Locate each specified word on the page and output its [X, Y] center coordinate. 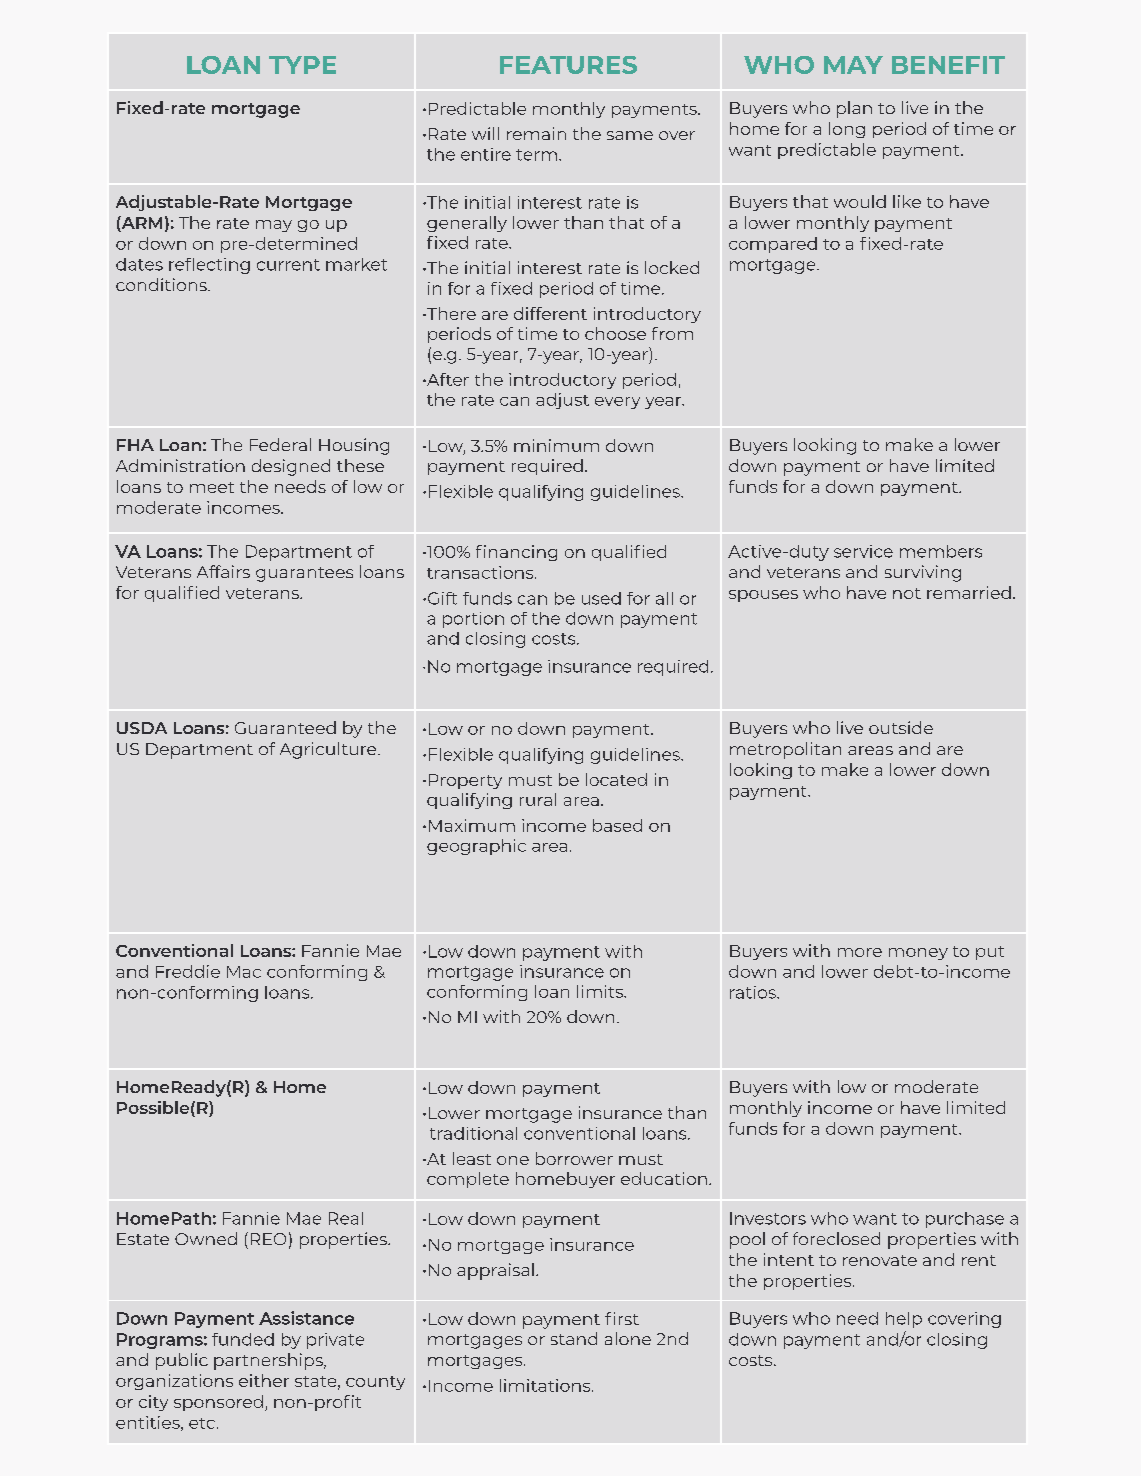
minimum [556, 445]
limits [601, 991]
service [863, 551]
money [918, 954]
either [264, 1380]
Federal [280, 444]
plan [854, 109]
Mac [244, 972]
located [616, 779]
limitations [546, 1385]
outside [901, 727]
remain [536, 133]
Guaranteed [285, 727]
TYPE [302, 65]
